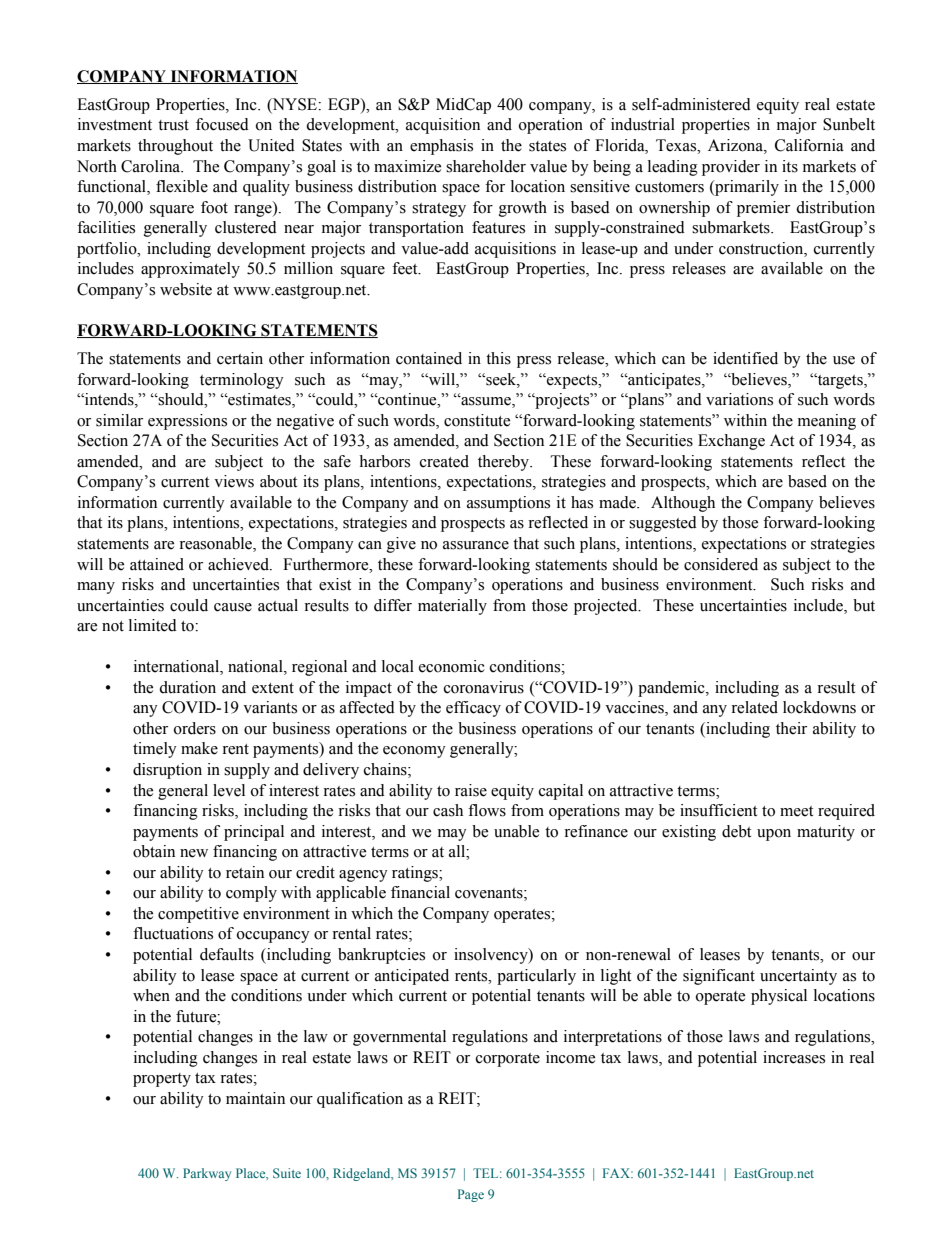  What do you see at coordinates (187, 687) in the screenshot?
I see `duration` at bounding box center [187, 687].
